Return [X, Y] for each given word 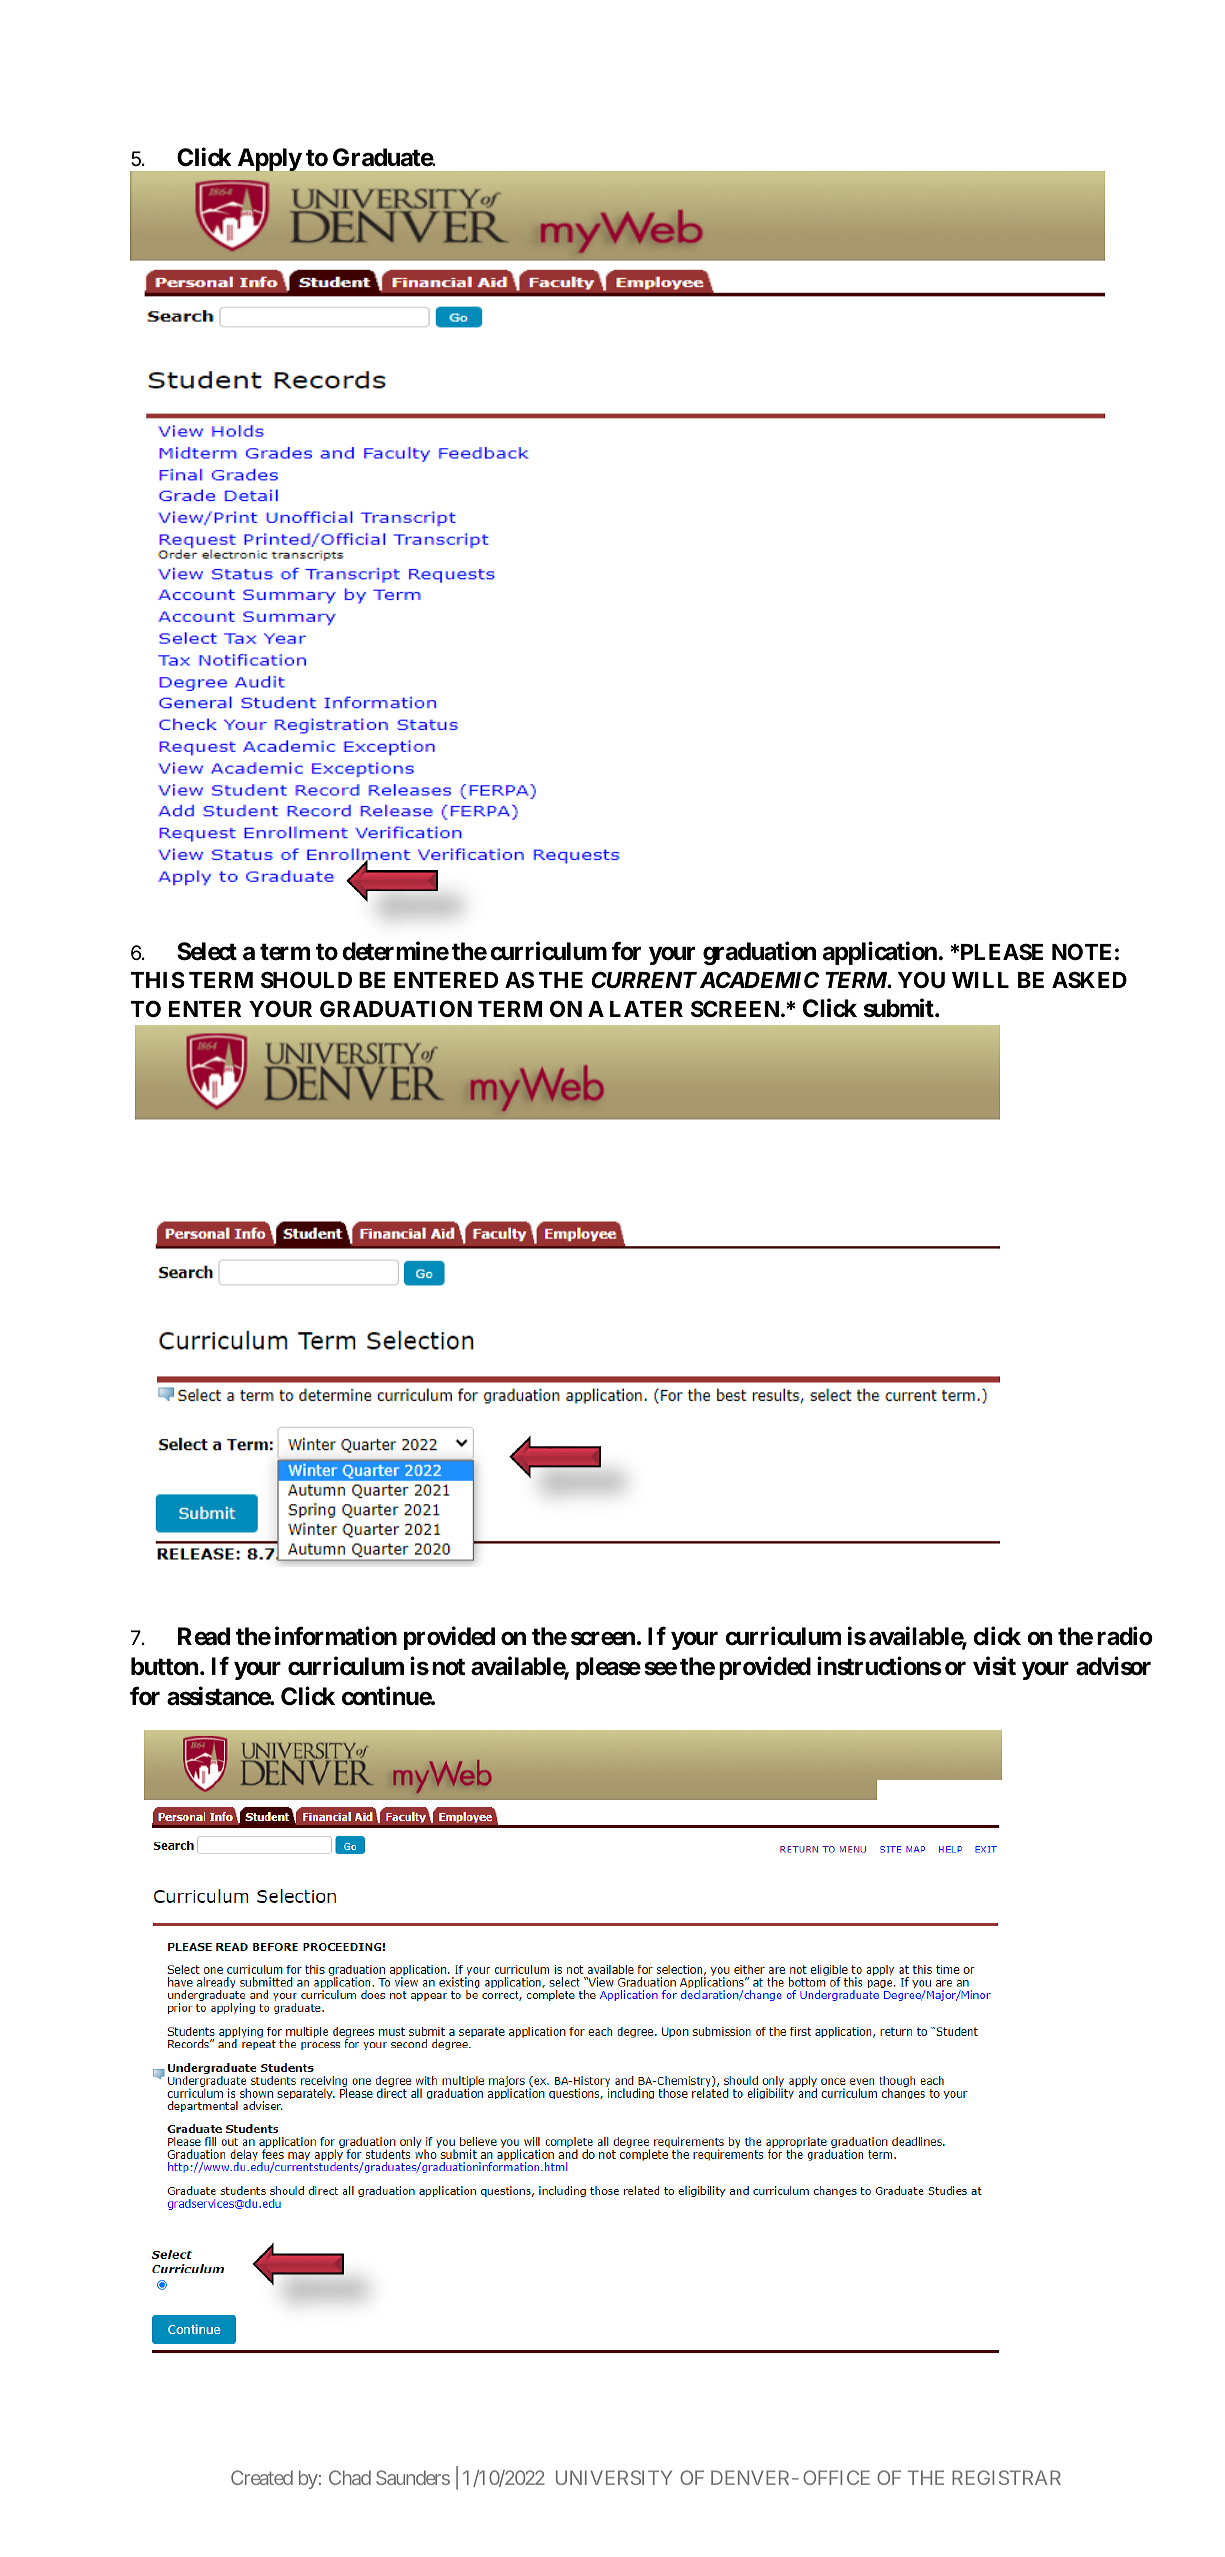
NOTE [1081, 952]
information [336, 1636]
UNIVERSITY [614, 2477]
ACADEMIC [759, 979]
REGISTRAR [1006, 2477]
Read [204, 1636]
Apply [270, 159]
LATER [646, 1009]
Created [262, 2477]
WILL [980, 980]
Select [207, 951]
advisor [1113, 1666]
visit [994, 1666]
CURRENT [644, 979]
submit [900, 1008]
